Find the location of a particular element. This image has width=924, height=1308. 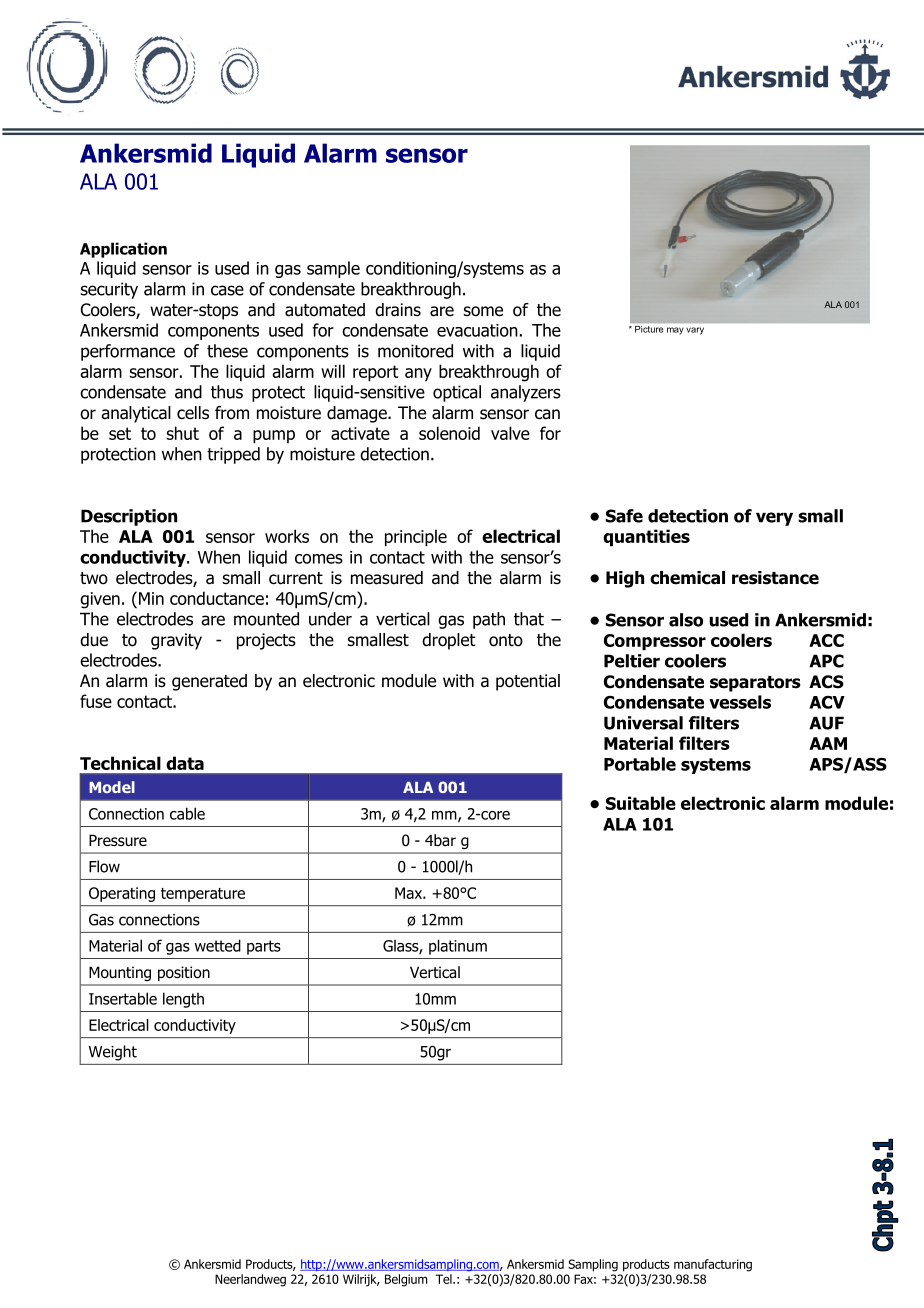

some is located at coordinates (483, 311).
